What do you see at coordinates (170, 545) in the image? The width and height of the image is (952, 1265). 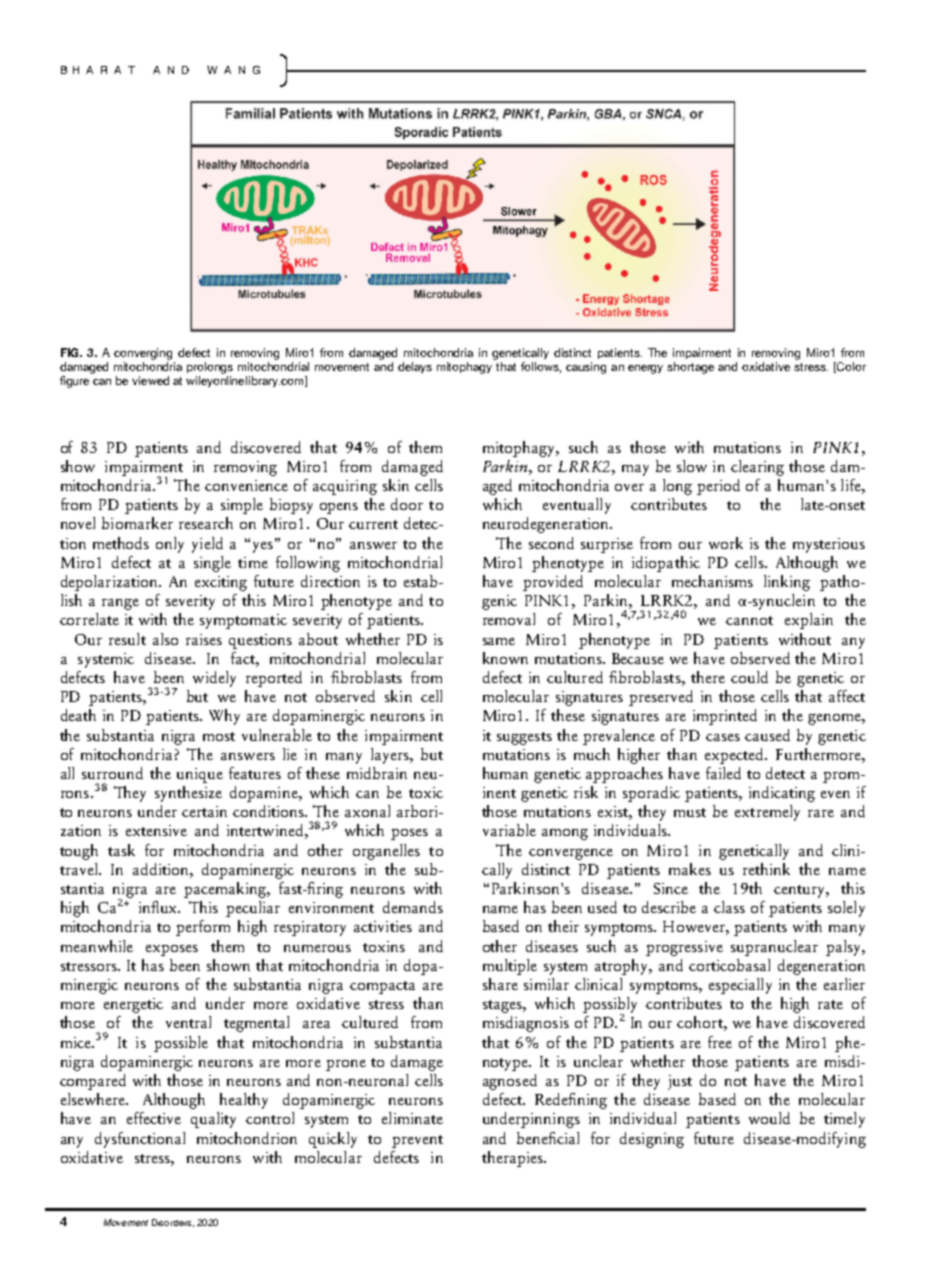 I see `only` at bounding box center [170, 545].
